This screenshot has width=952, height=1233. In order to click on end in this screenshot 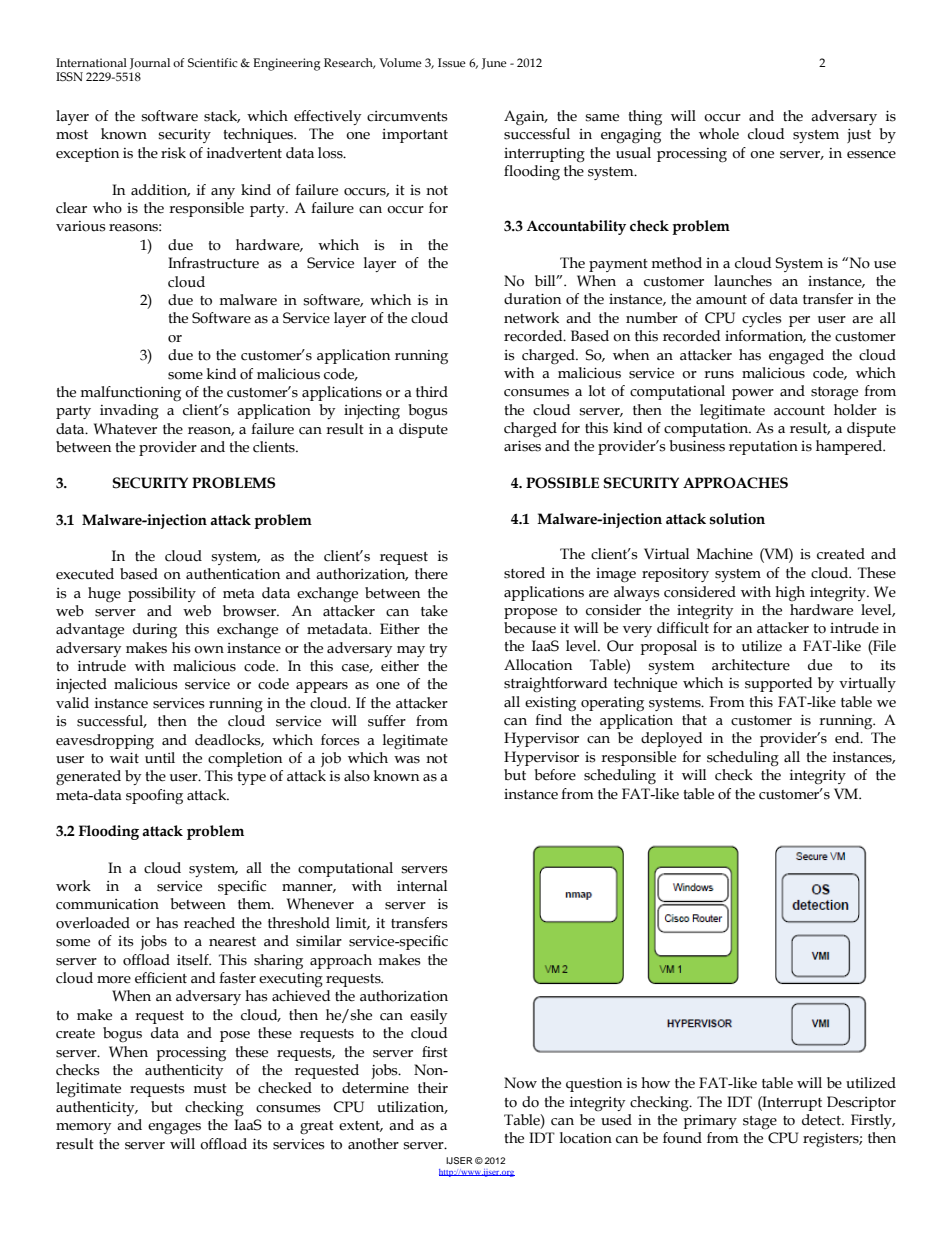, I will do `click(848, 738)`.
